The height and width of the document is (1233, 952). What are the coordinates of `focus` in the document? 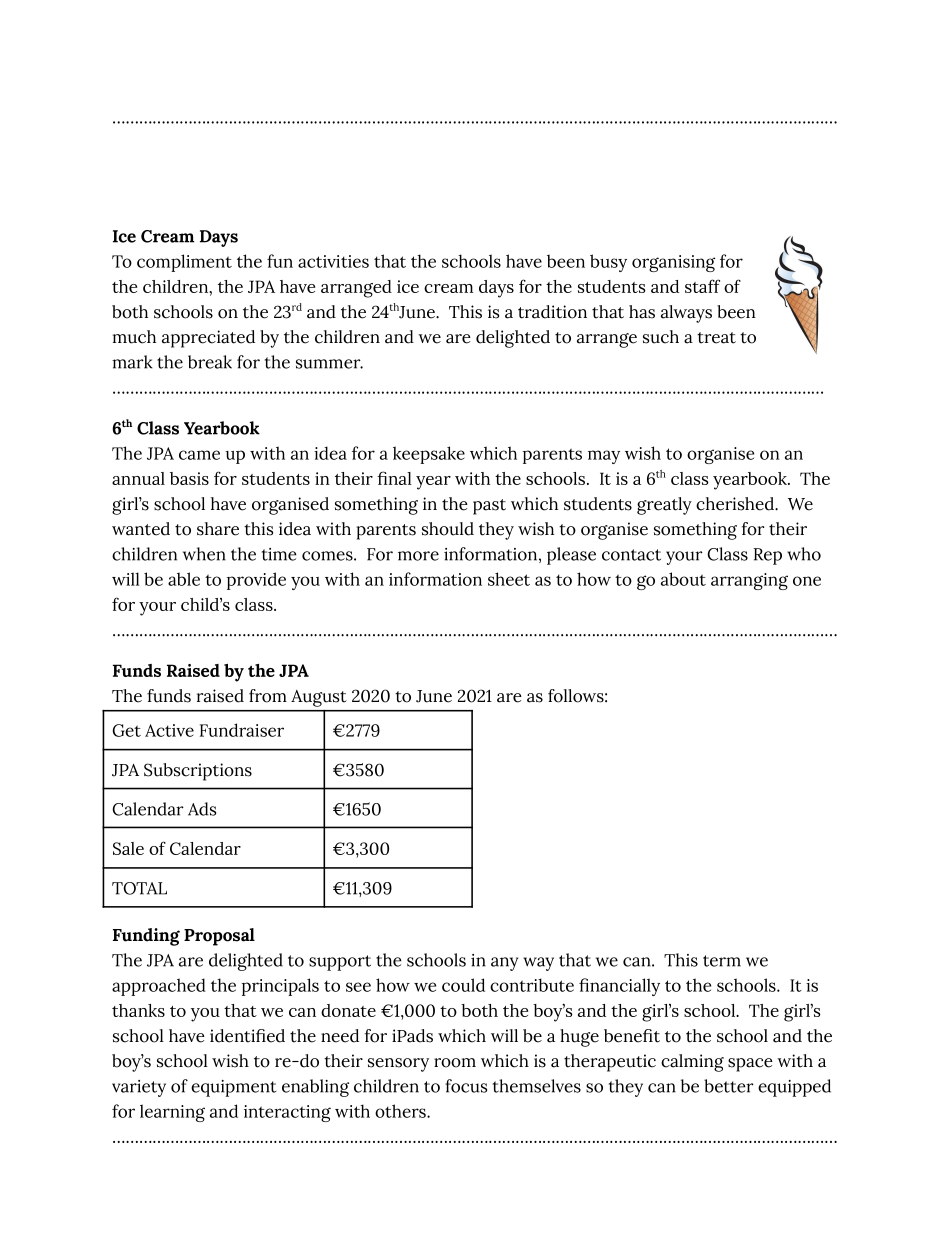 It's located at (466, 1086).
